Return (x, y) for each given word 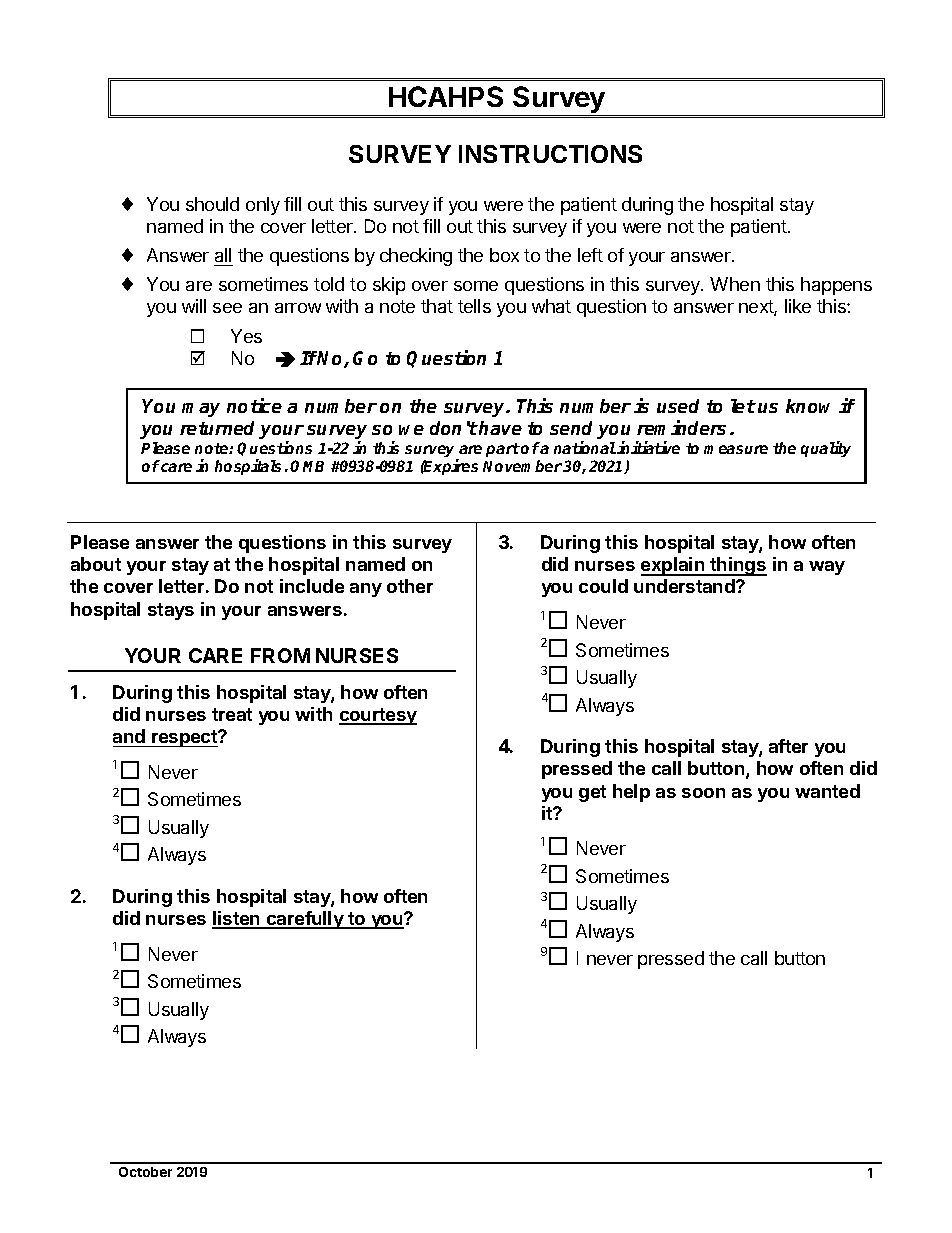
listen (237, 919)
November (522, 466)
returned (220, 429)
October (145, 1172)
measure (736, 449)
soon (703, 793)
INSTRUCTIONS (550, 154)
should (212, 204)
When (735, 284)
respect (185, 738)
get (592, 793)
